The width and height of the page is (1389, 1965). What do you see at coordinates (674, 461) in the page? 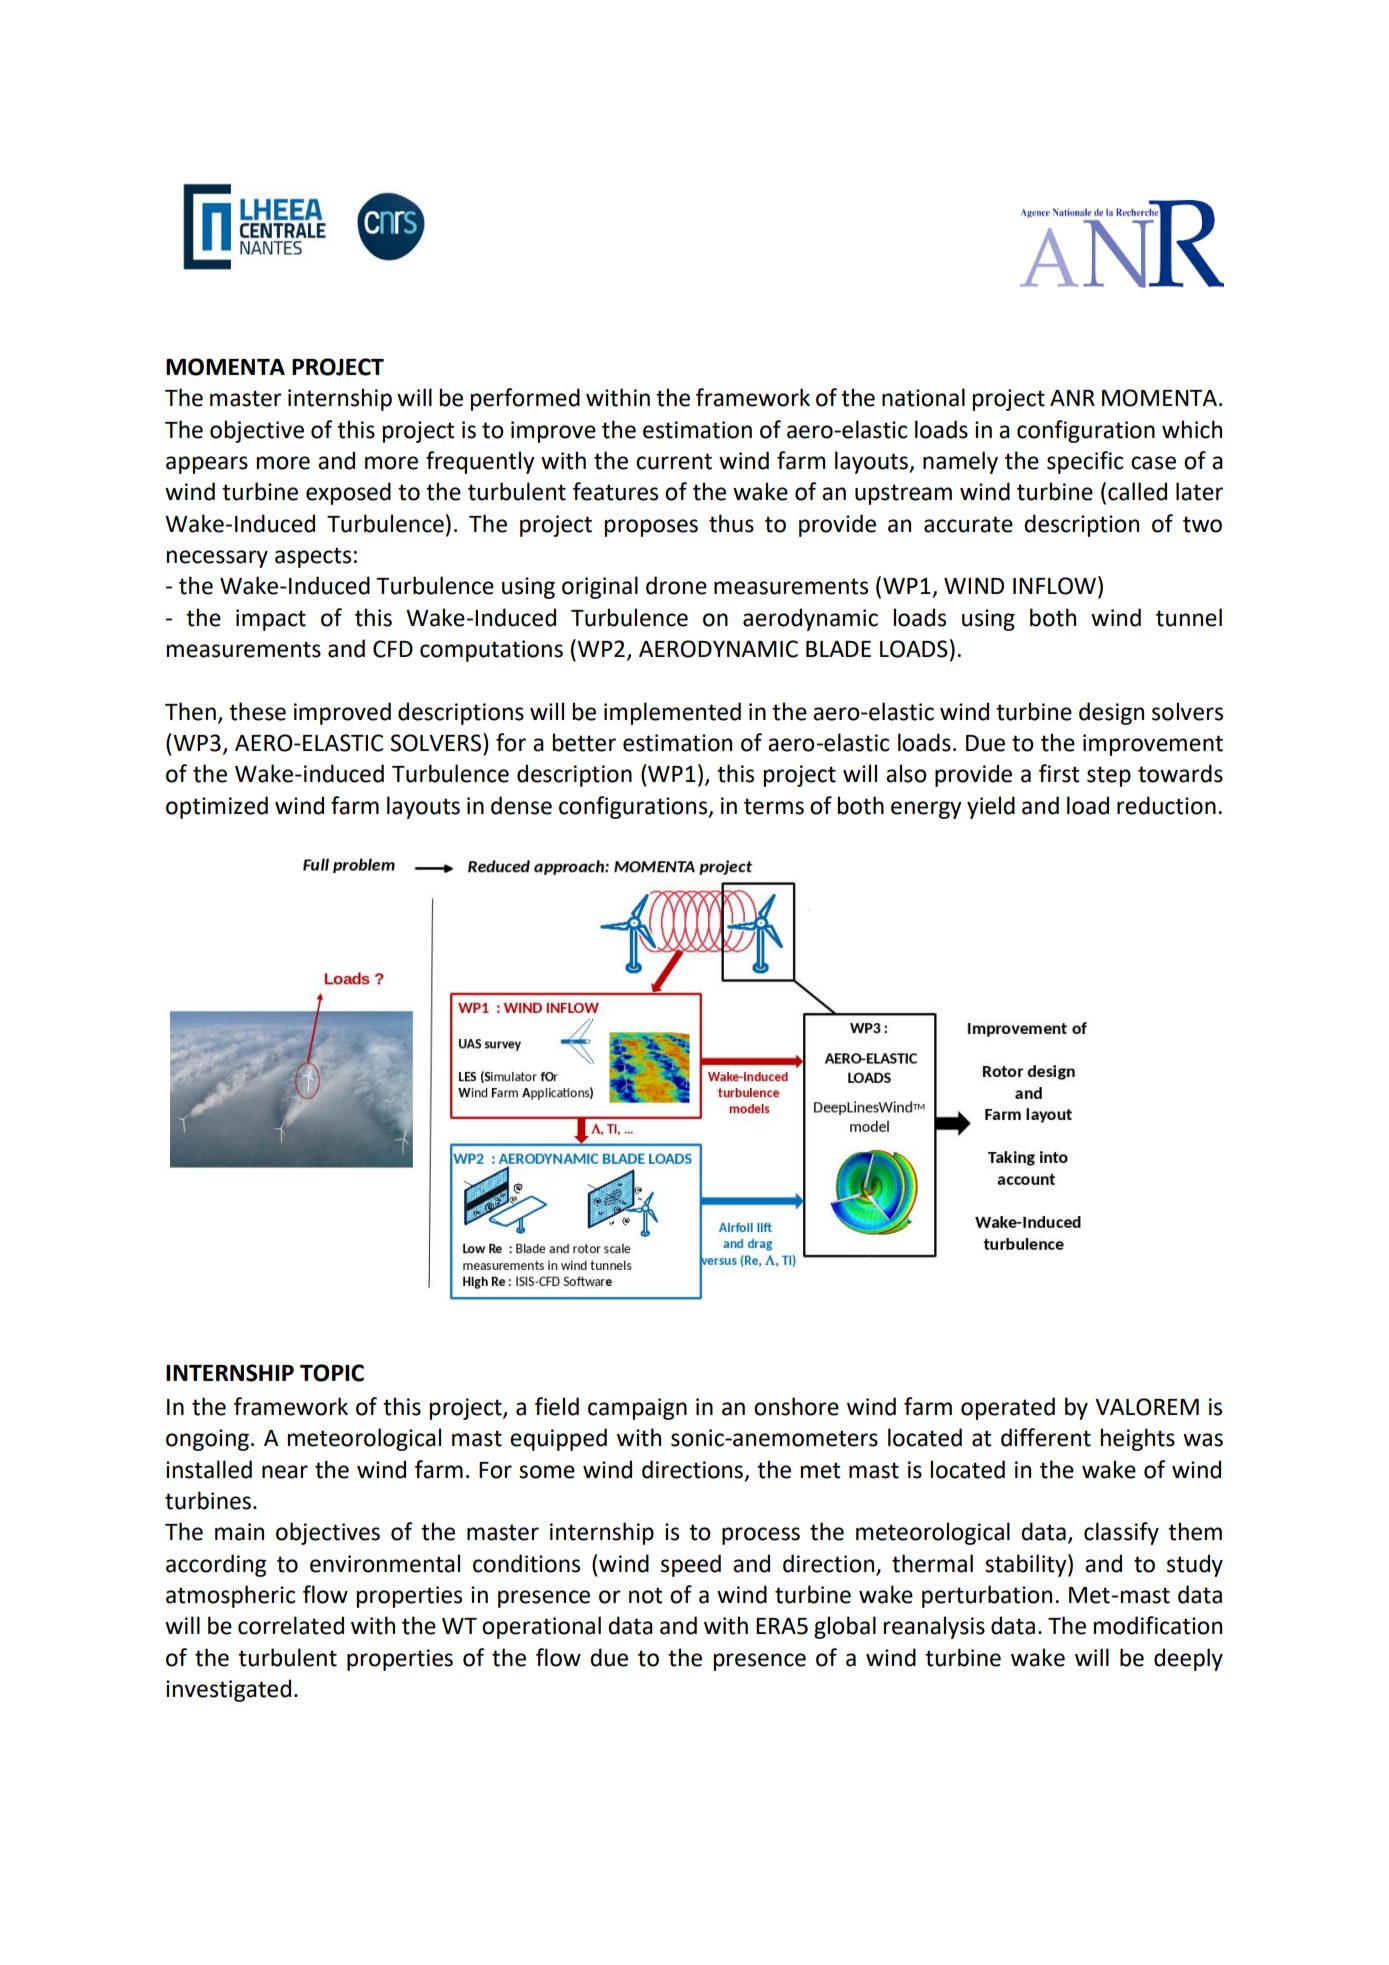
I see `current` at bounding box center [674, 461].
